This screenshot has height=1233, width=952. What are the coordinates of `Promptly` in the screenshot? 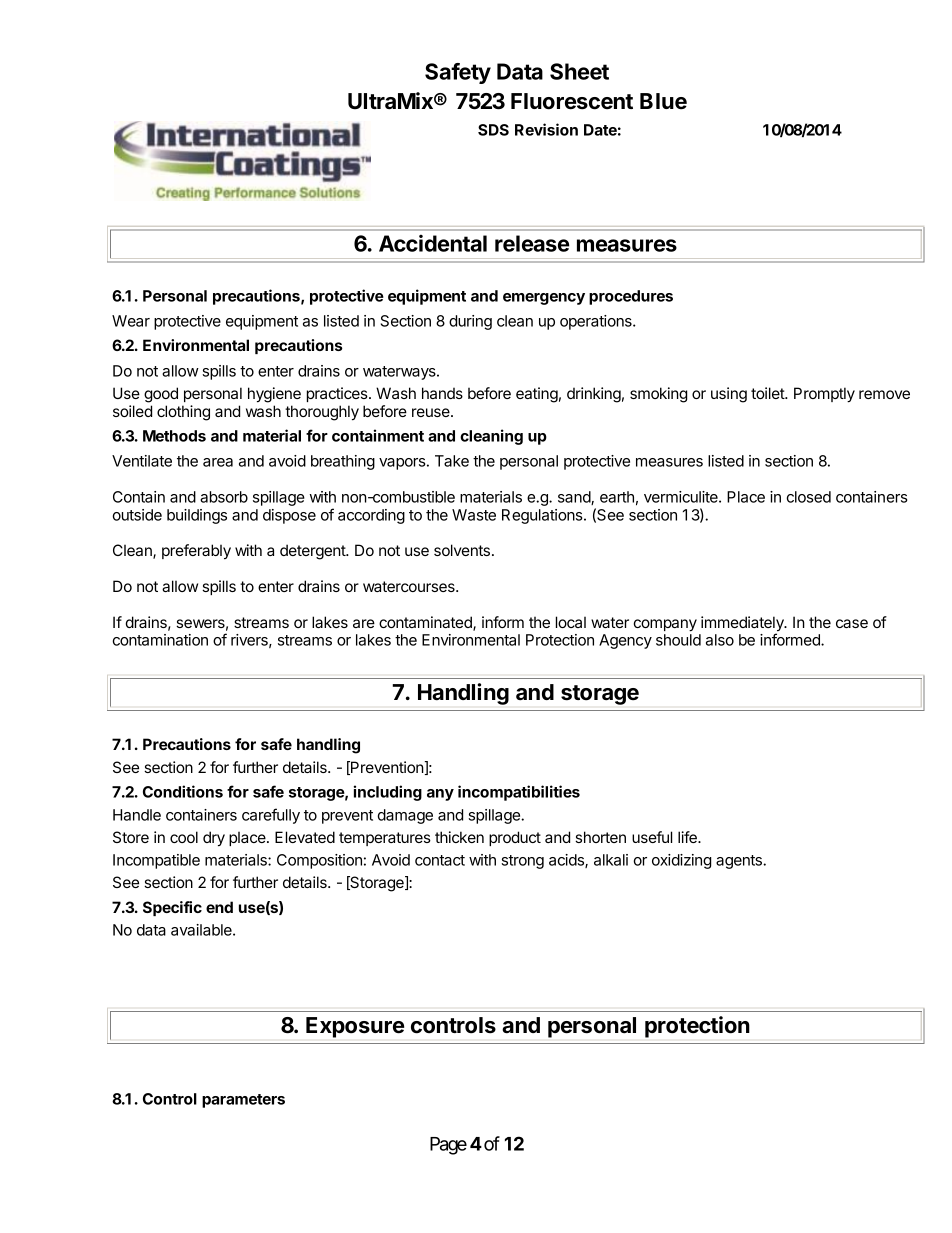 It's located at (824, 395).
